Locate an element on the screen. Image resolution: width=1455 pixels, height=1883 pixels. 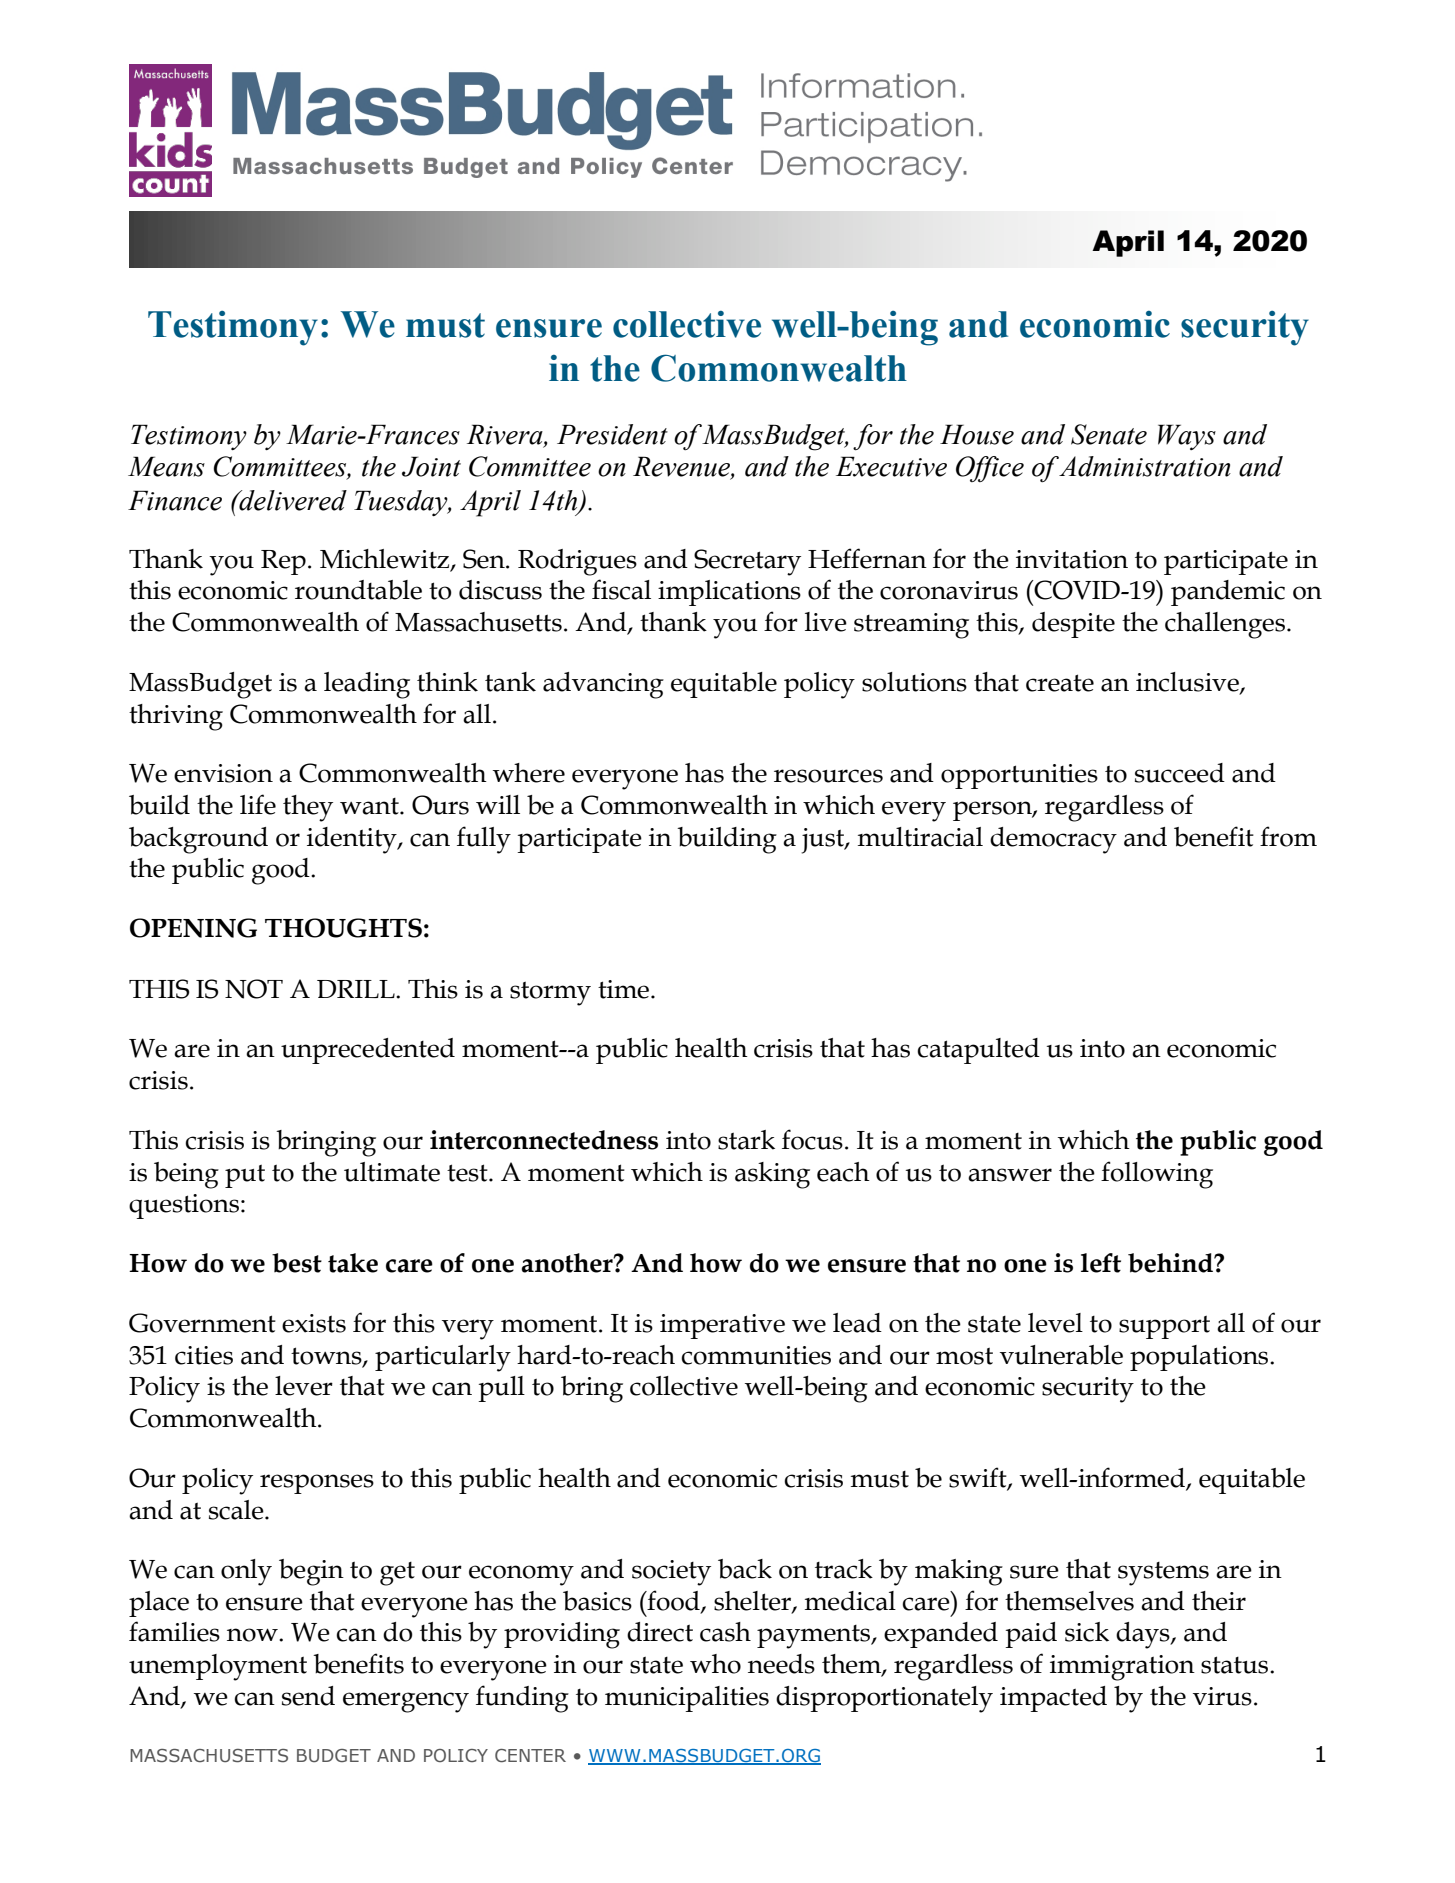
Revenue is located at coordinates (682, 467).
